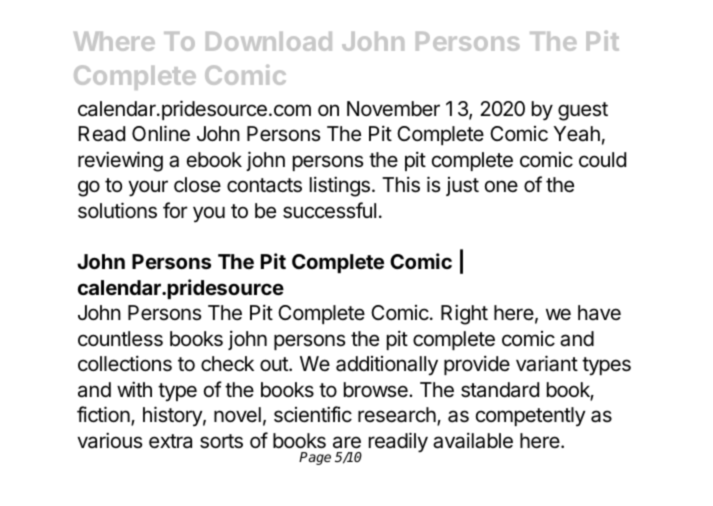 This page has width=713, height=506. What do you see at coordinates (329, 210) in the page?
I see `successful` at bounding box center [329, 210].
